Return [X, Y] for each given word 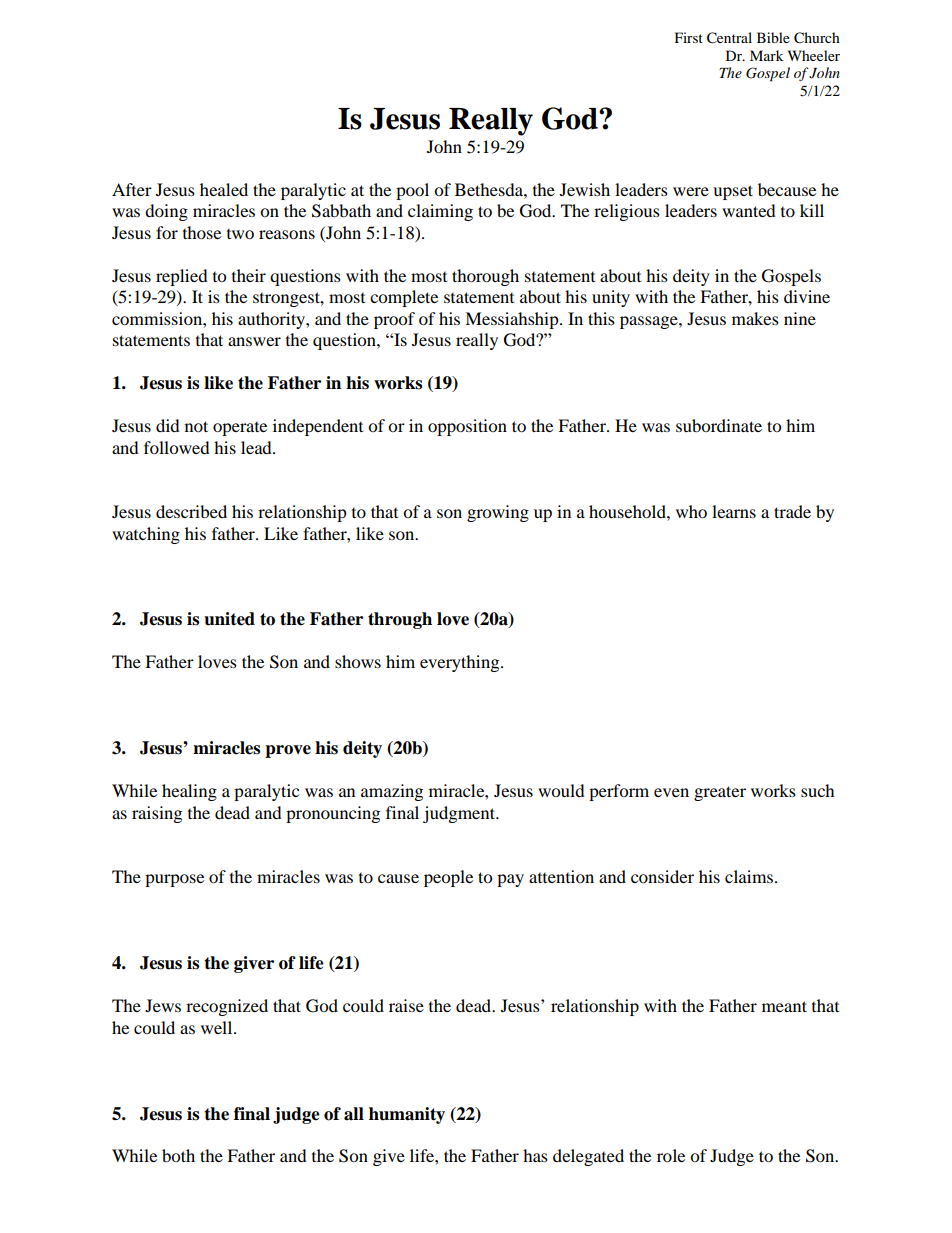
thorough [485, 277]
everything [461, 663]
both [178, 1155]
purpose [174, 880]
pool [412, 191]
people [448, 878]
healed [224, 189]
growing [498, 513]
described [191, 511]
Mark [766, 55]
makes [755, 318]
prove [288, 751]
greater [720, 793]
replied [182, 277]
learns [734, 511]
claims [750, 876]
